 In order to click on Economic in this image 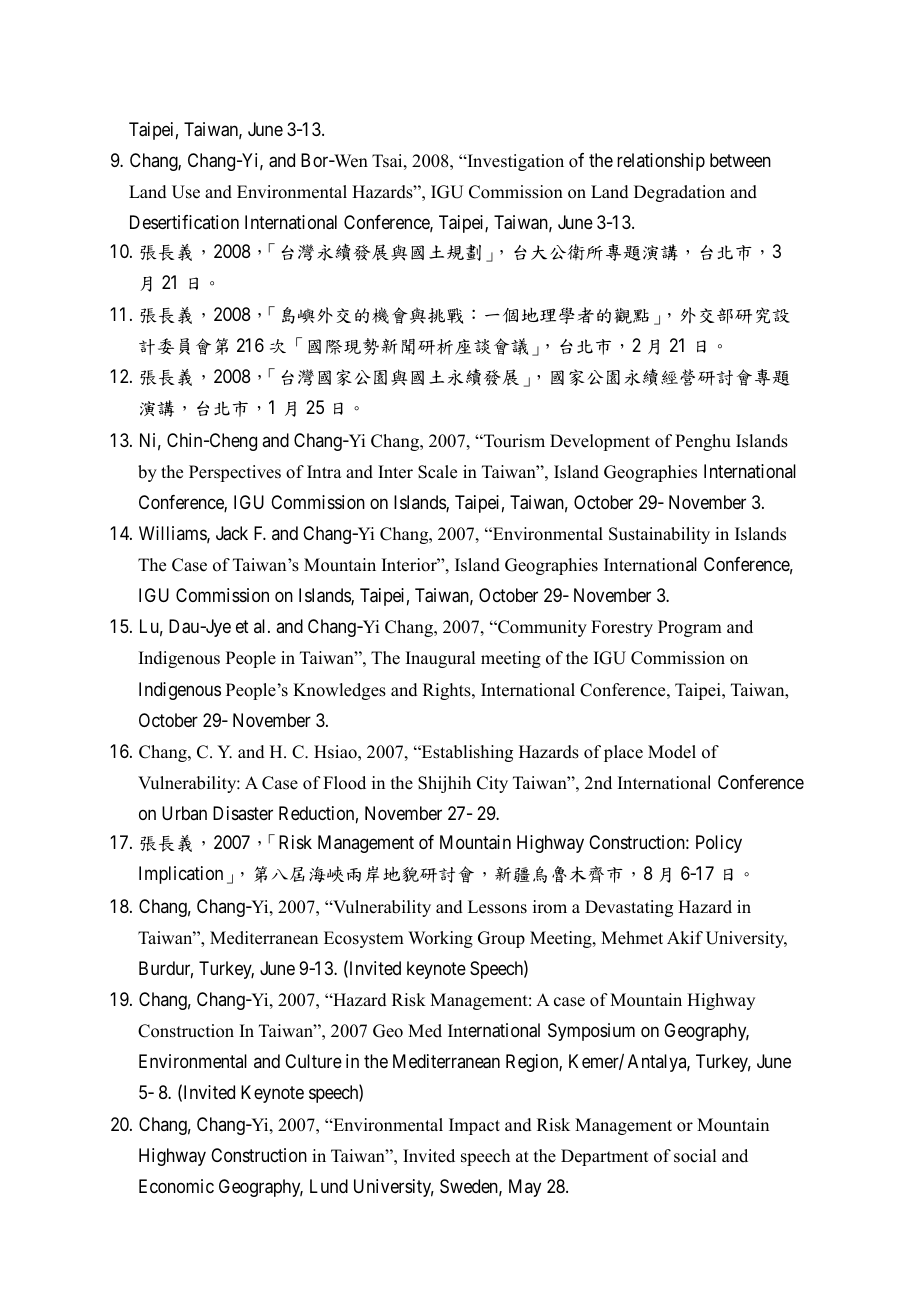, I will do `click(176, 1186)`.
